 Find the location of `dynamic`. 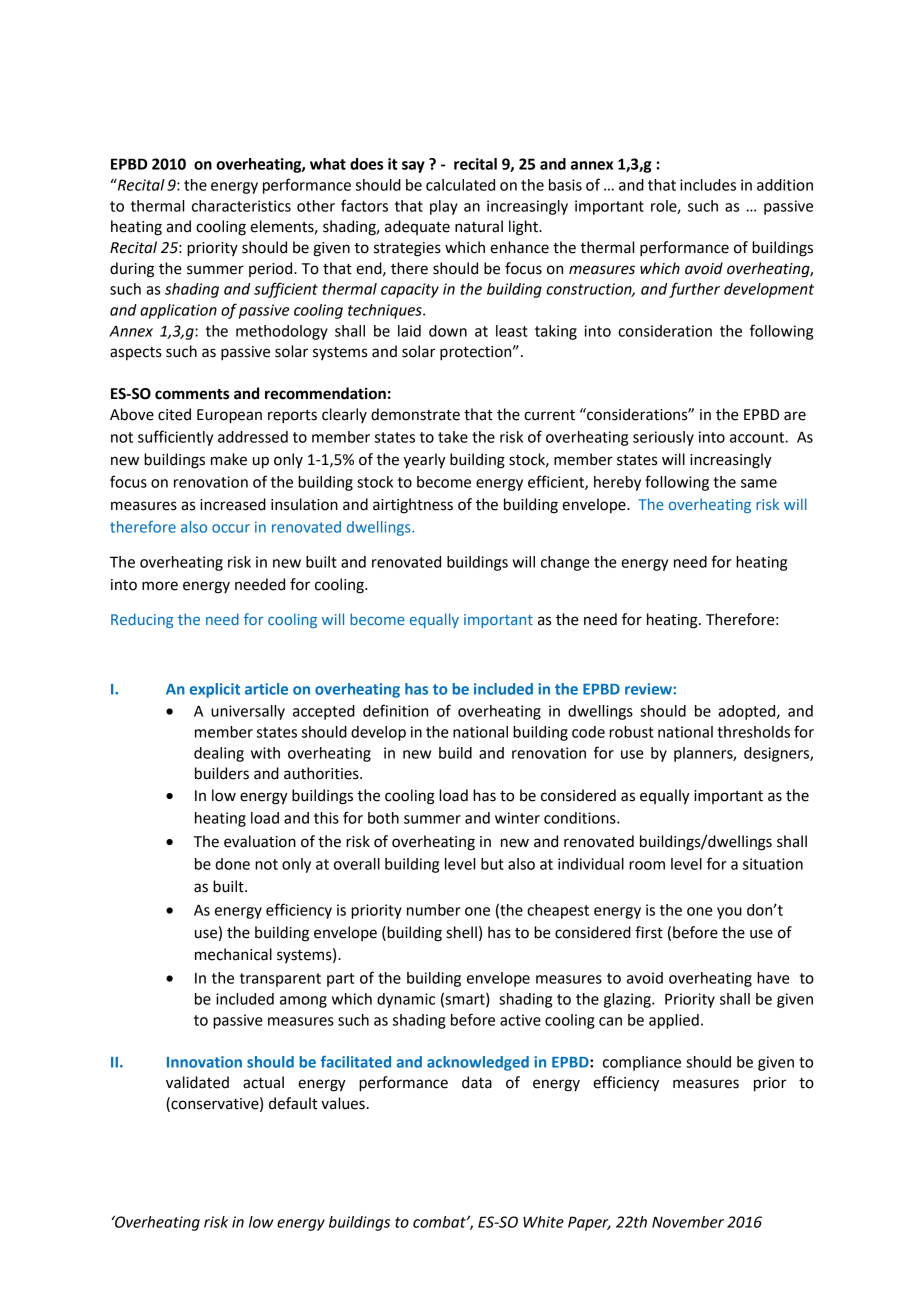

dynamic is located at coordinates (406, 1000).
